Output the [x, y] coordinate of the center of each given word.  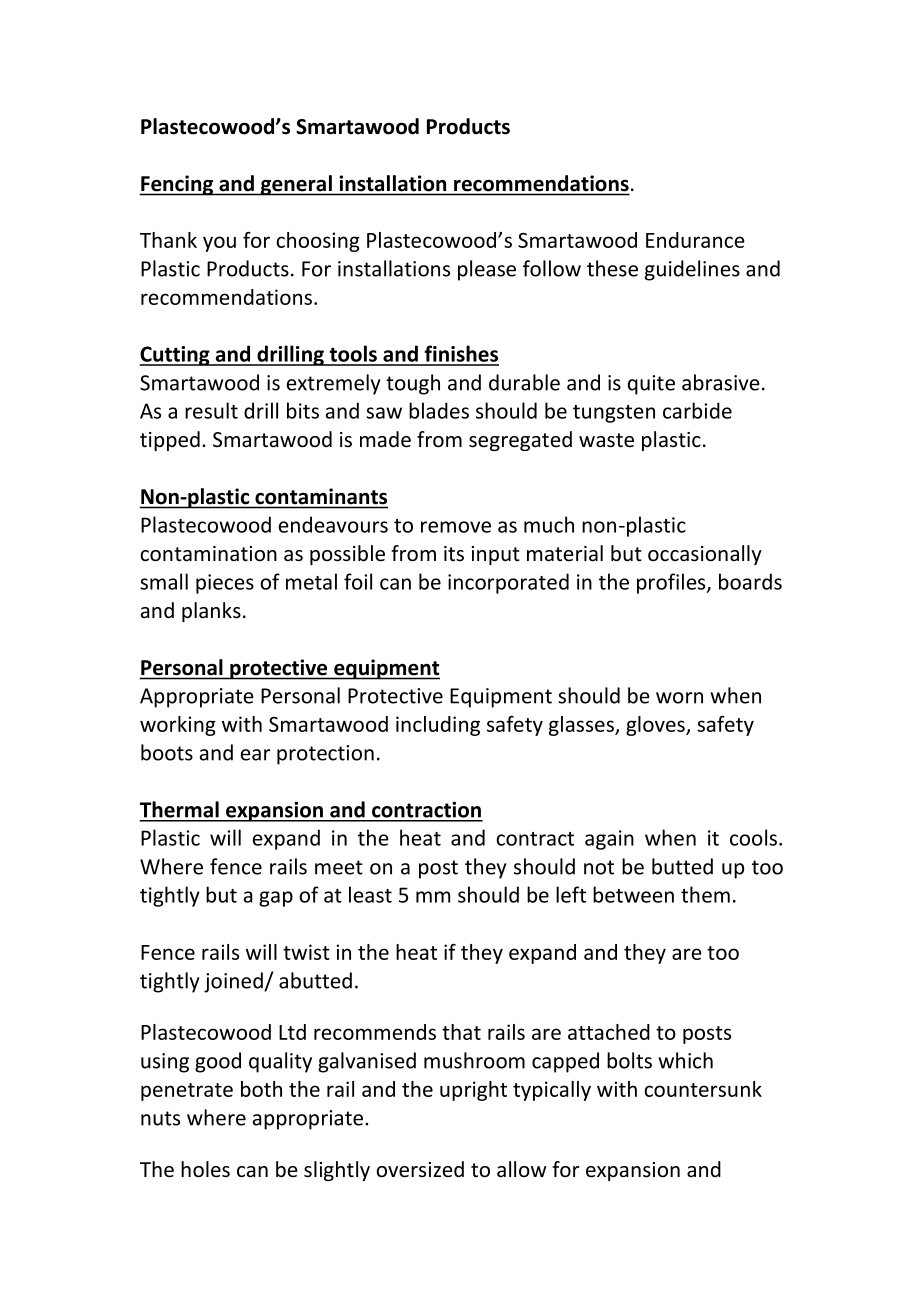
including [438, 726]
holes [205, 1169]
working [178, 726]
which [685, 1060]
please [487, 270]
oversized [420, 1169]
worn [679, 698]
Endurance [695, 240]
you [219, 244]
